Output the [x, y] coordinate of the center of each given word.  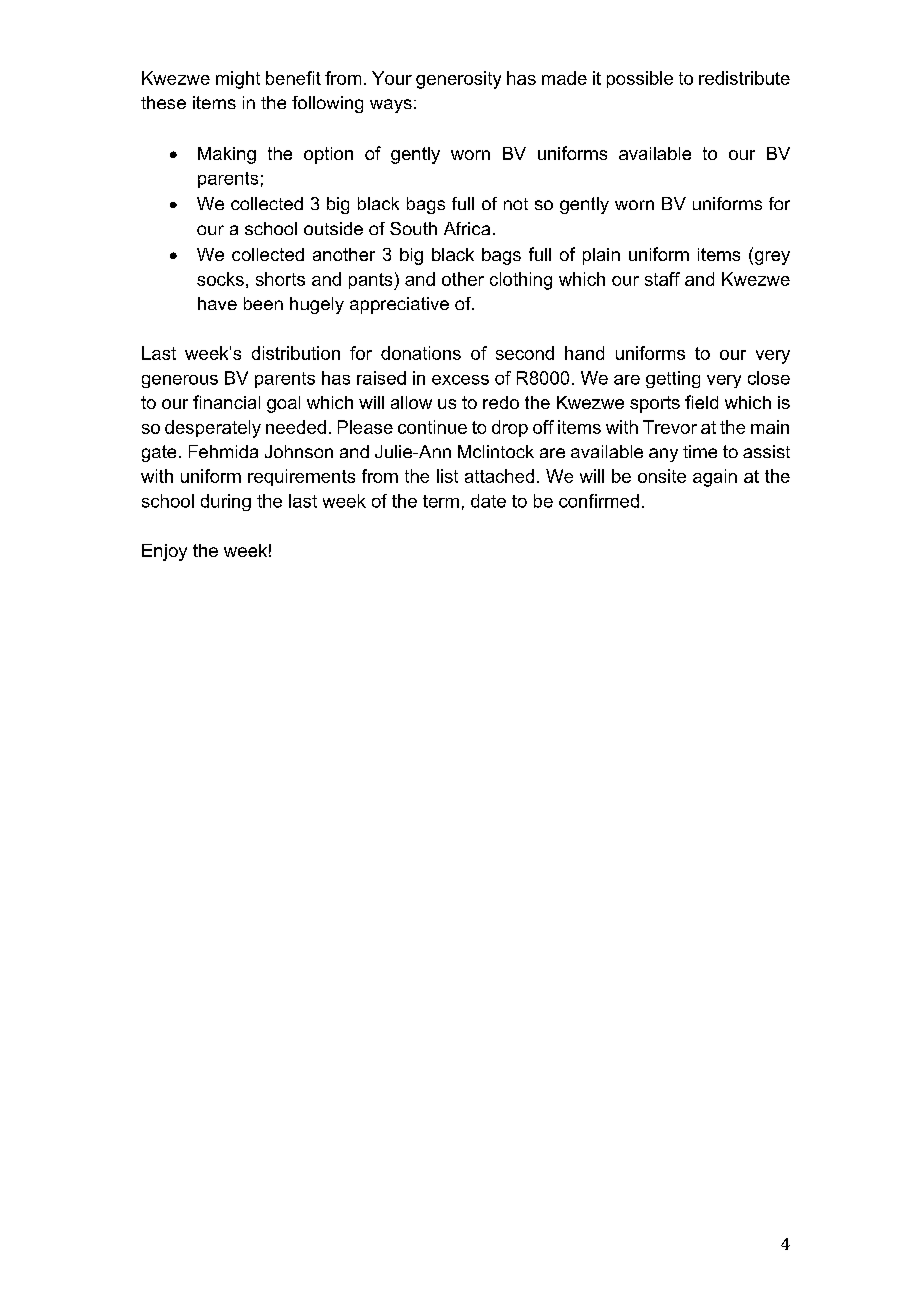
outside [333, 228]
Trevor [670, 427]
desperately [213, 429]
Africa [467, 228]
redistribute [744, 78]
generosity [458, 80]
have [217, 303]
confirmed [599, 501]
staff [662, 279]
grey [771, 258]
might [238, 80]
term [441, 501]
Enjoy [164, 552]
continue [432, 427]
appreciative [399, 305]
